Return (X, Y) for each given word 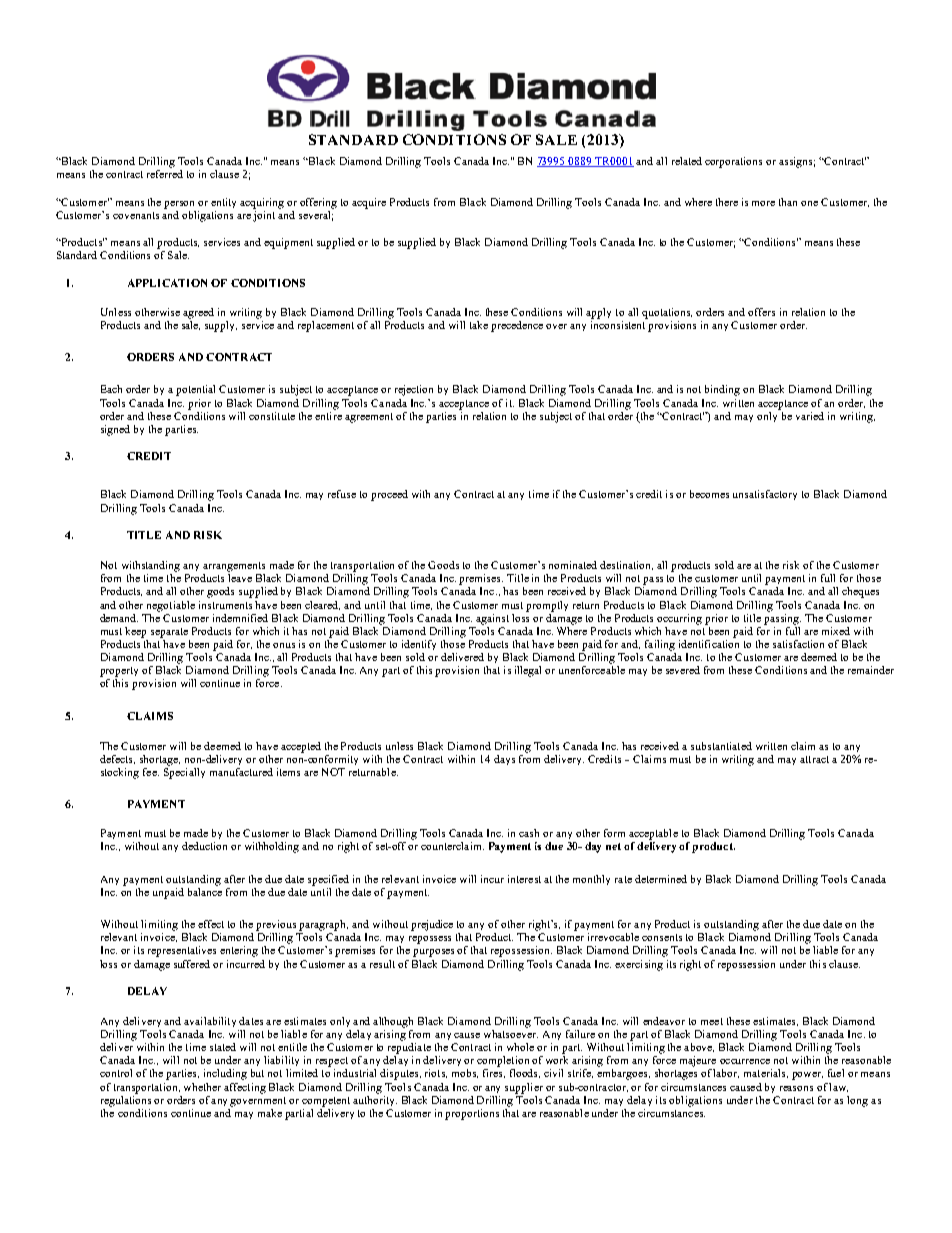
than (788, 202)
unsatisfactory (765, 495)
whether (202, 1087)
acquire (369, 203)
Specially (184, 772)
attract (814, 759)
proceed (389, 495)
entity (223, 203)
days (504, 760)
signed (115, 430)
